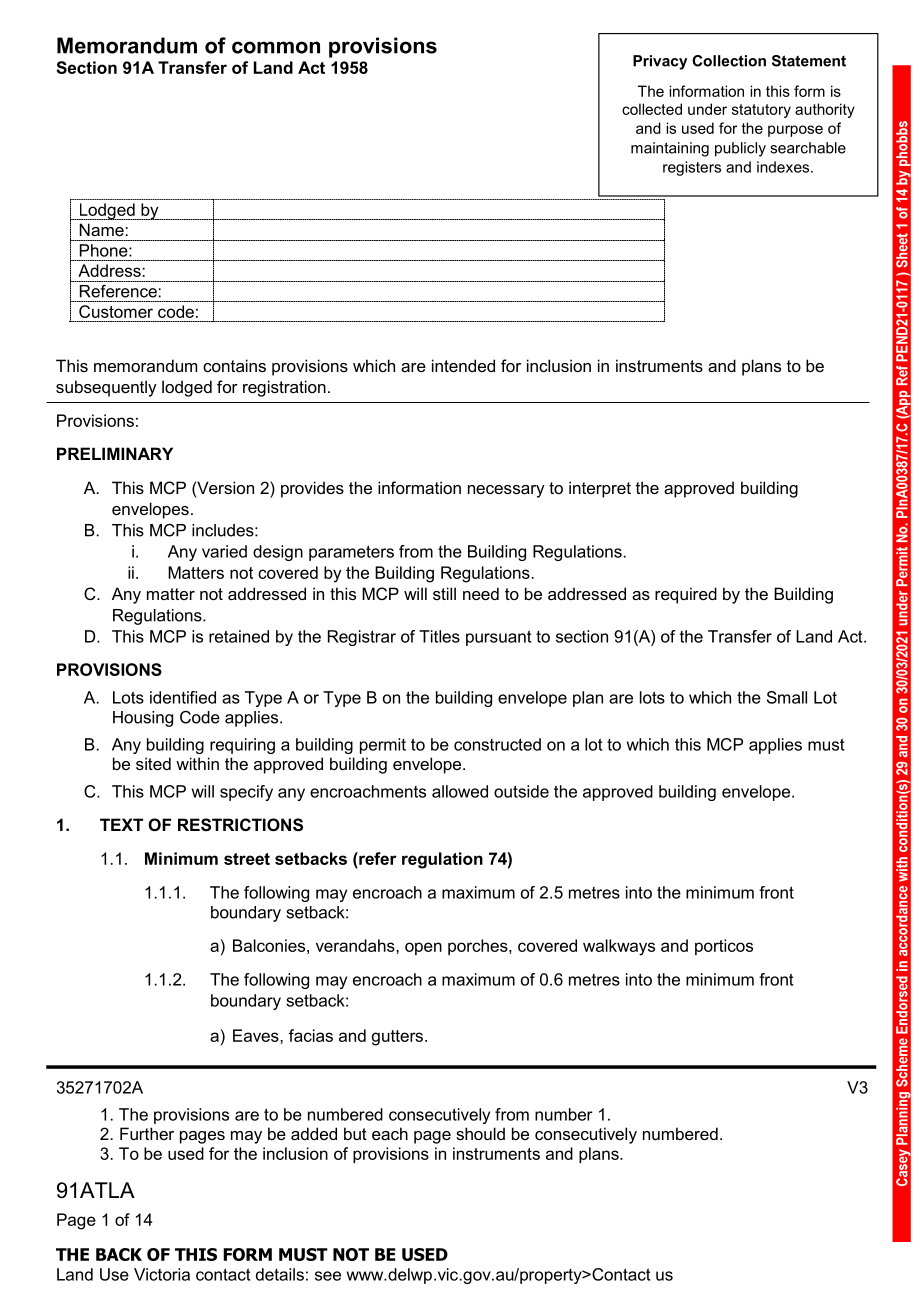  Describe the element at coordinates (479, 947) in the screenshot. I see `porches` at that location.
